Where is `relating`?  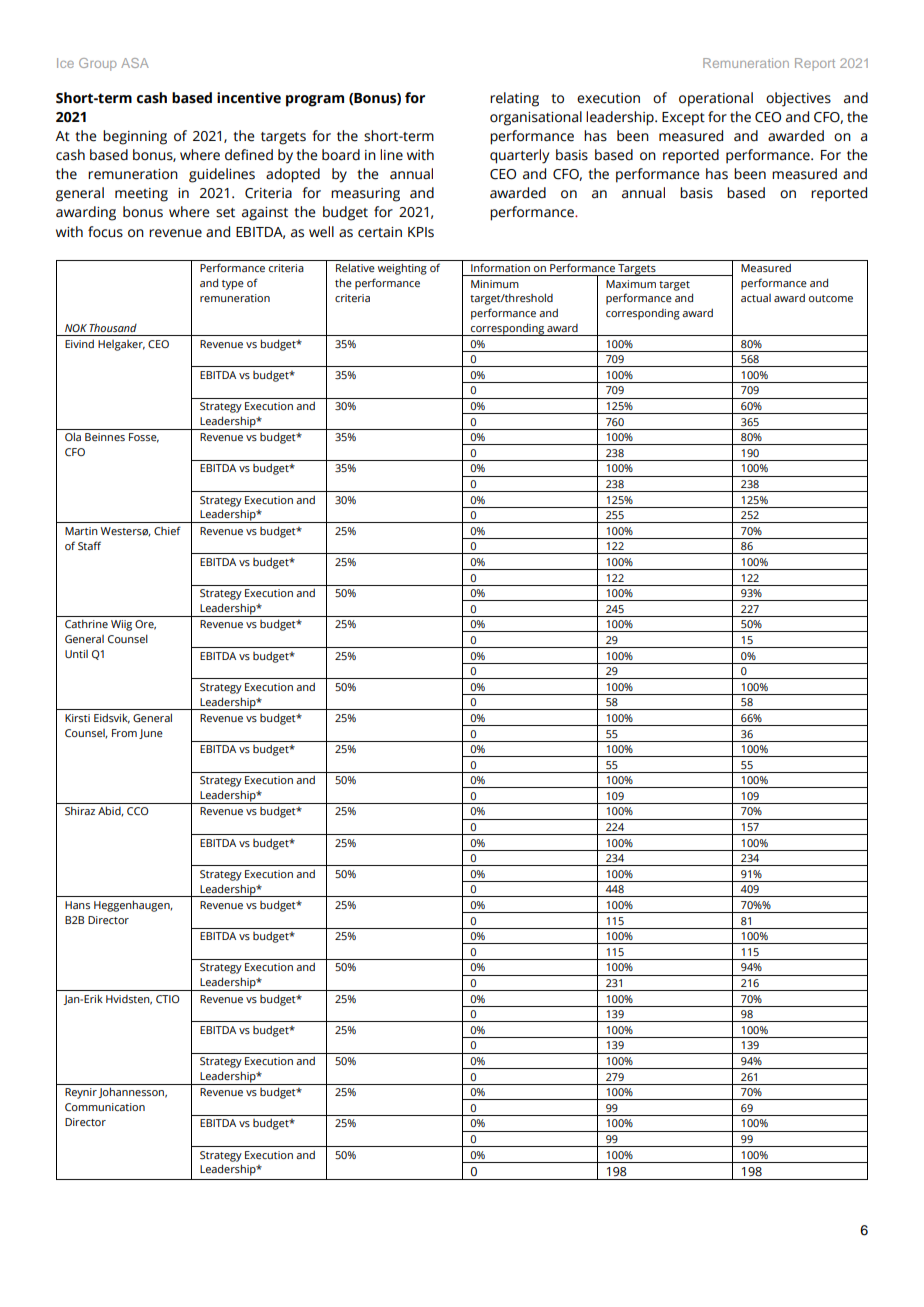 relating is located at coordinates (514, 99).
